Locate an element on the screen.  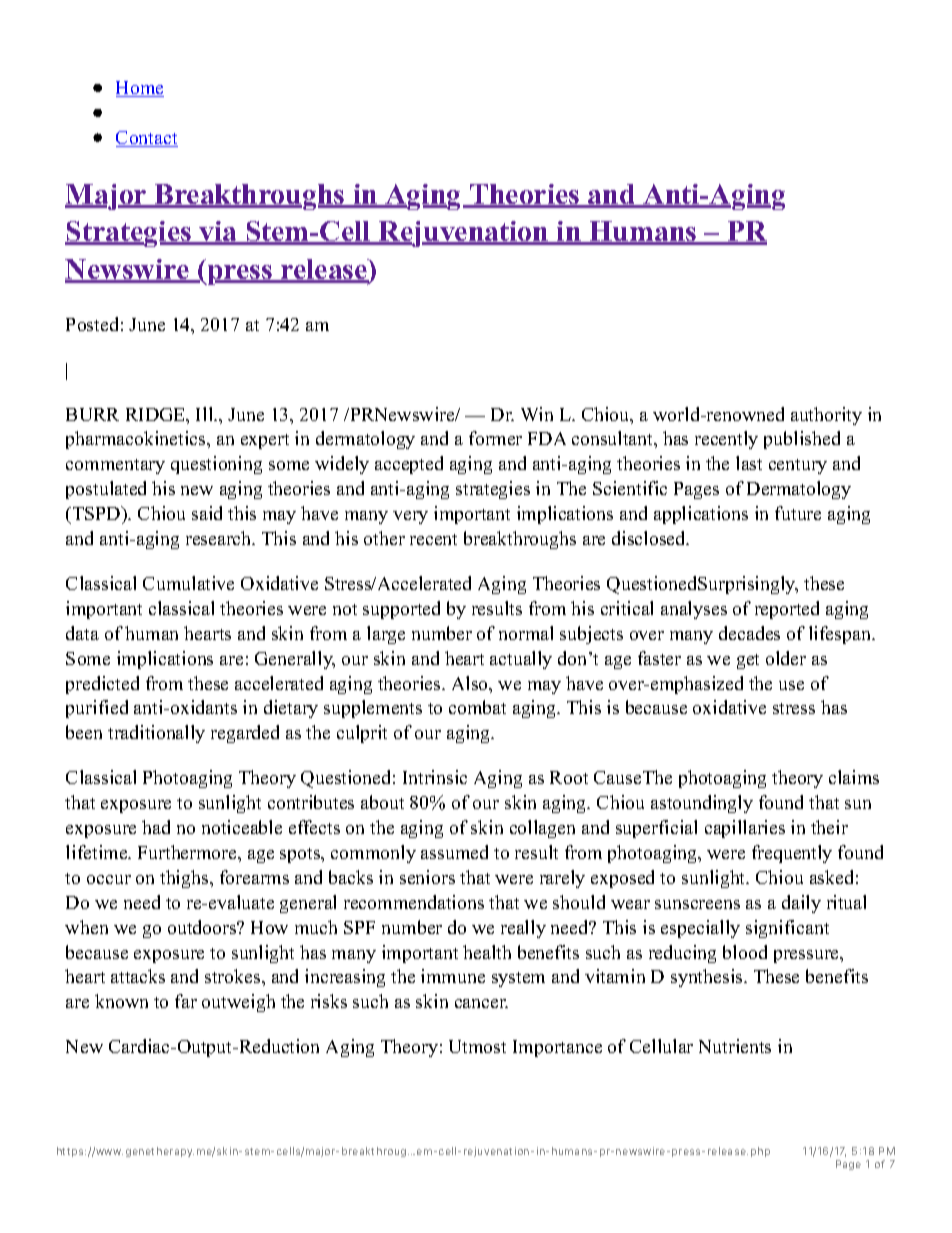
Contact is located at coordinates (147, 139).
